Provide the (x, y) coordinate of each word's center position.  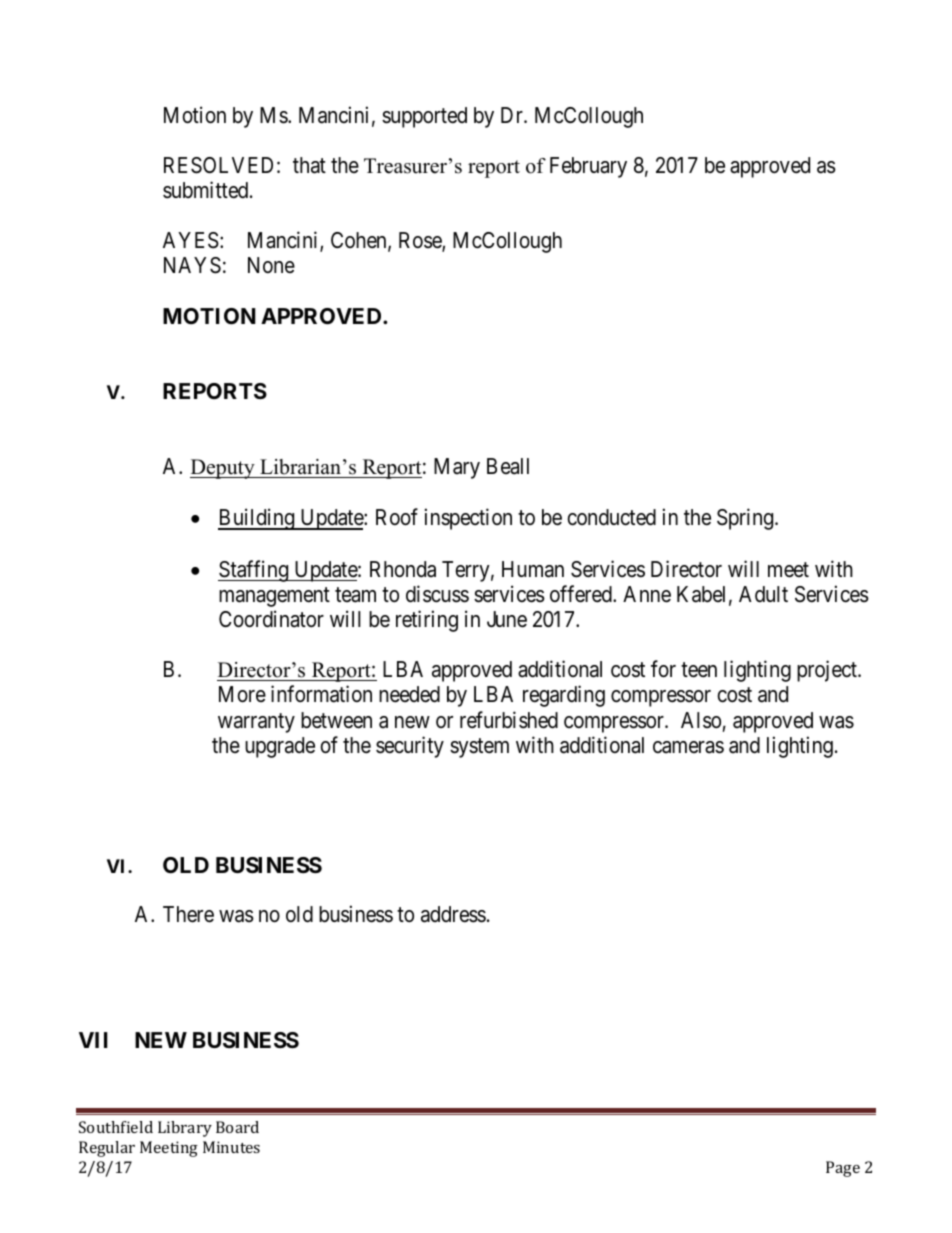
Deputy (223, 469)
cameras (688, 747)
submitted (207, 190)
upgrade (280, 747)
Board (237, 1127)
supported (424, 117)
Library (185, 1129)
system (479, 748)
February (588, 167)
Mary (457, 468)
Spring (746, 519)
